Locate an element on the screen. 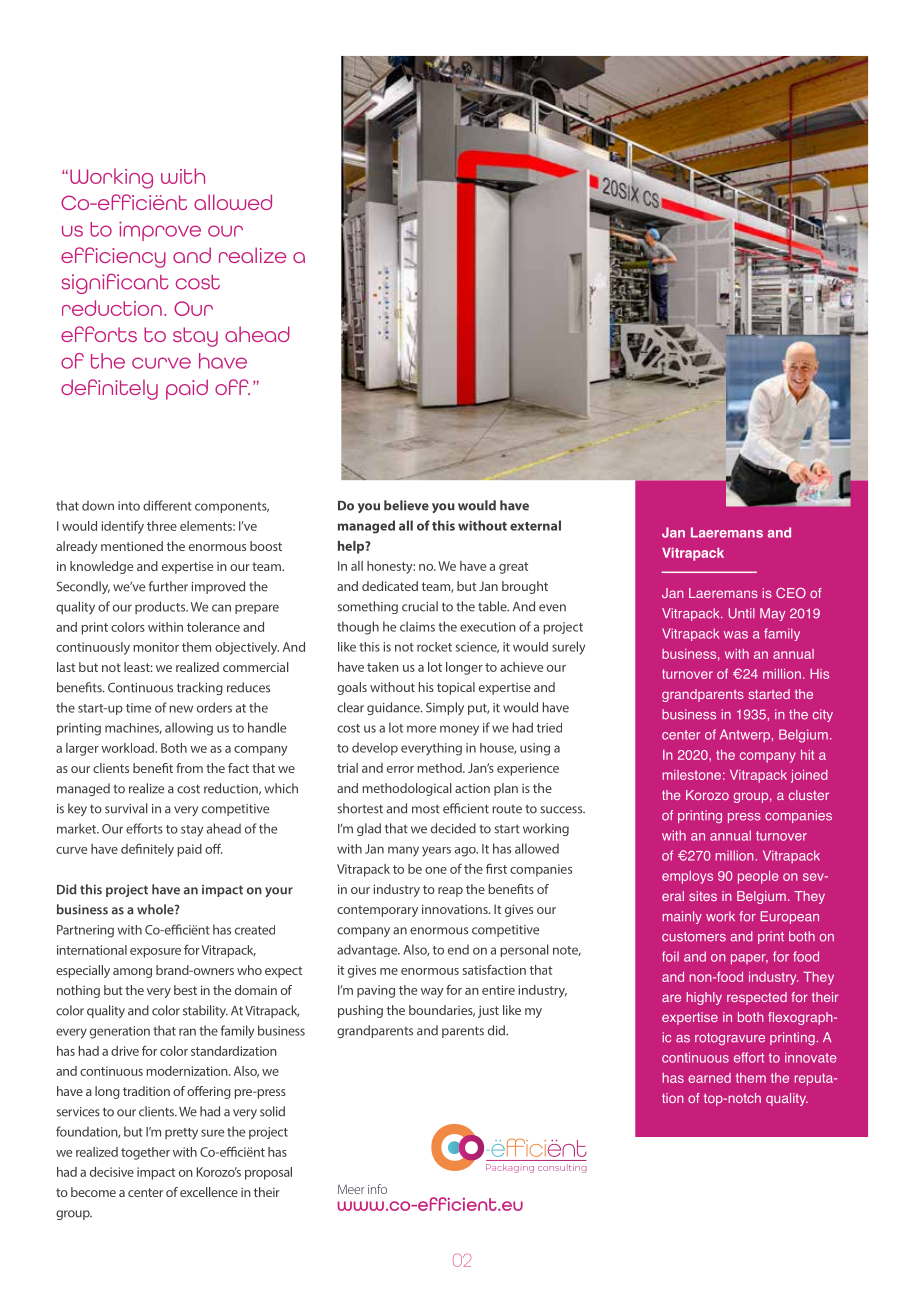 This screenshot has width=924, height=1308. external is located at coordinates (535, 525).
